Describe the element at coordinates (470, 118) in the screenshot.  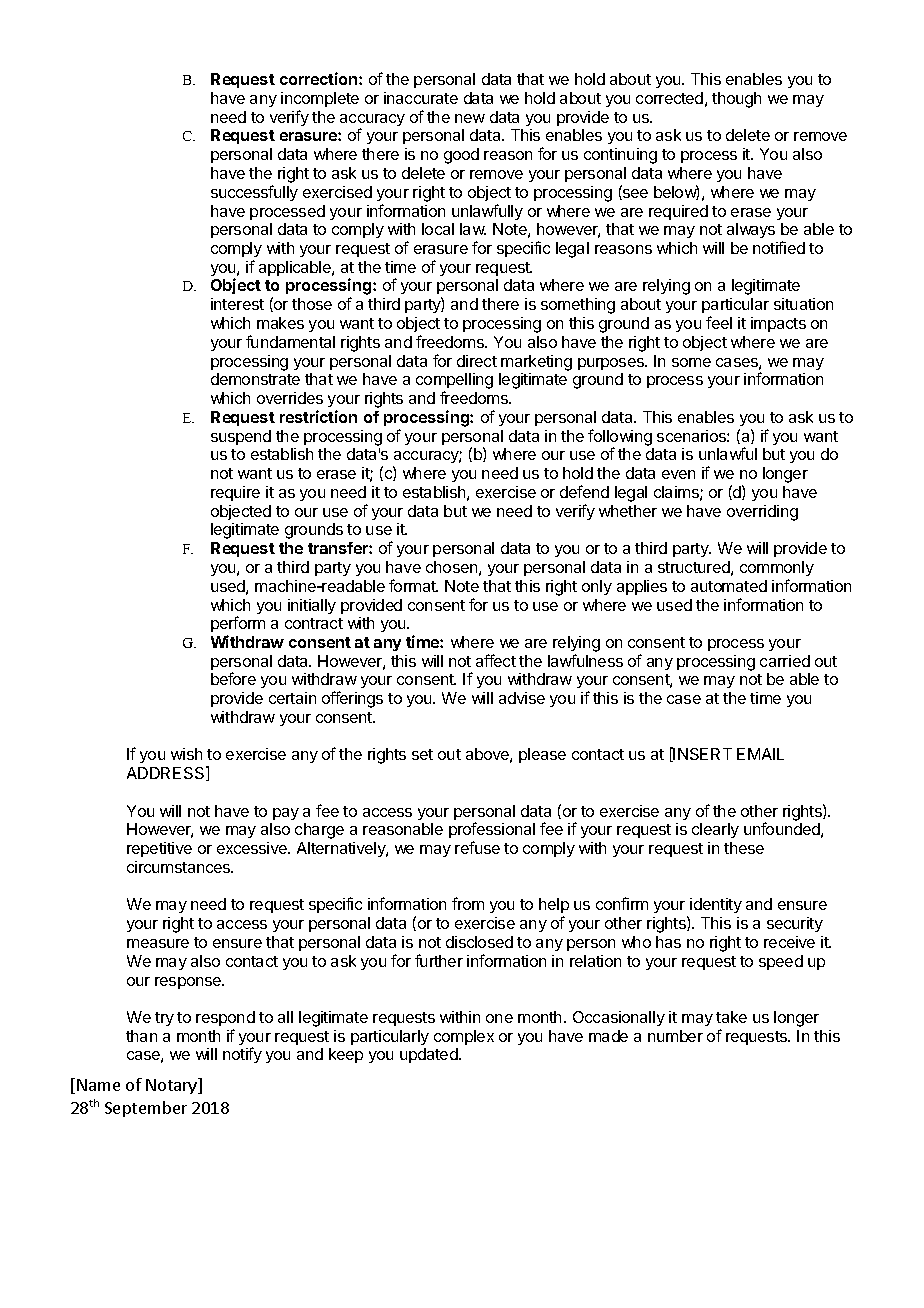
I see `new` at that location.
